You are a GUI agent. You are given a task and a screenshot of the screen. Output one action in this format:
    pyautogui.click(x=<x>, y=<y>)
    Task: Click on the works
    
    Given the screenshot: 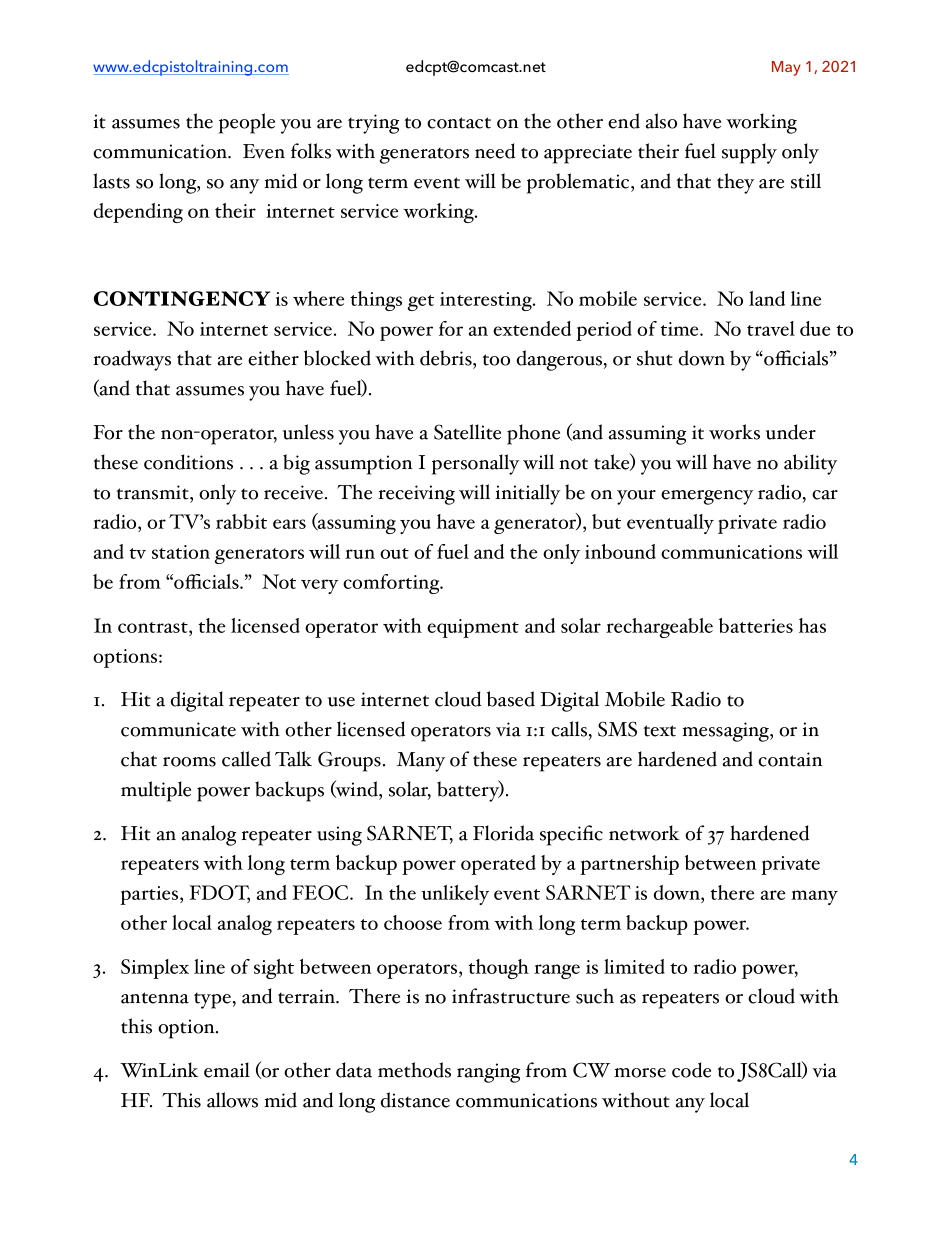 What is the action you would take?
    pyautogui.click(x=734, y=432)
